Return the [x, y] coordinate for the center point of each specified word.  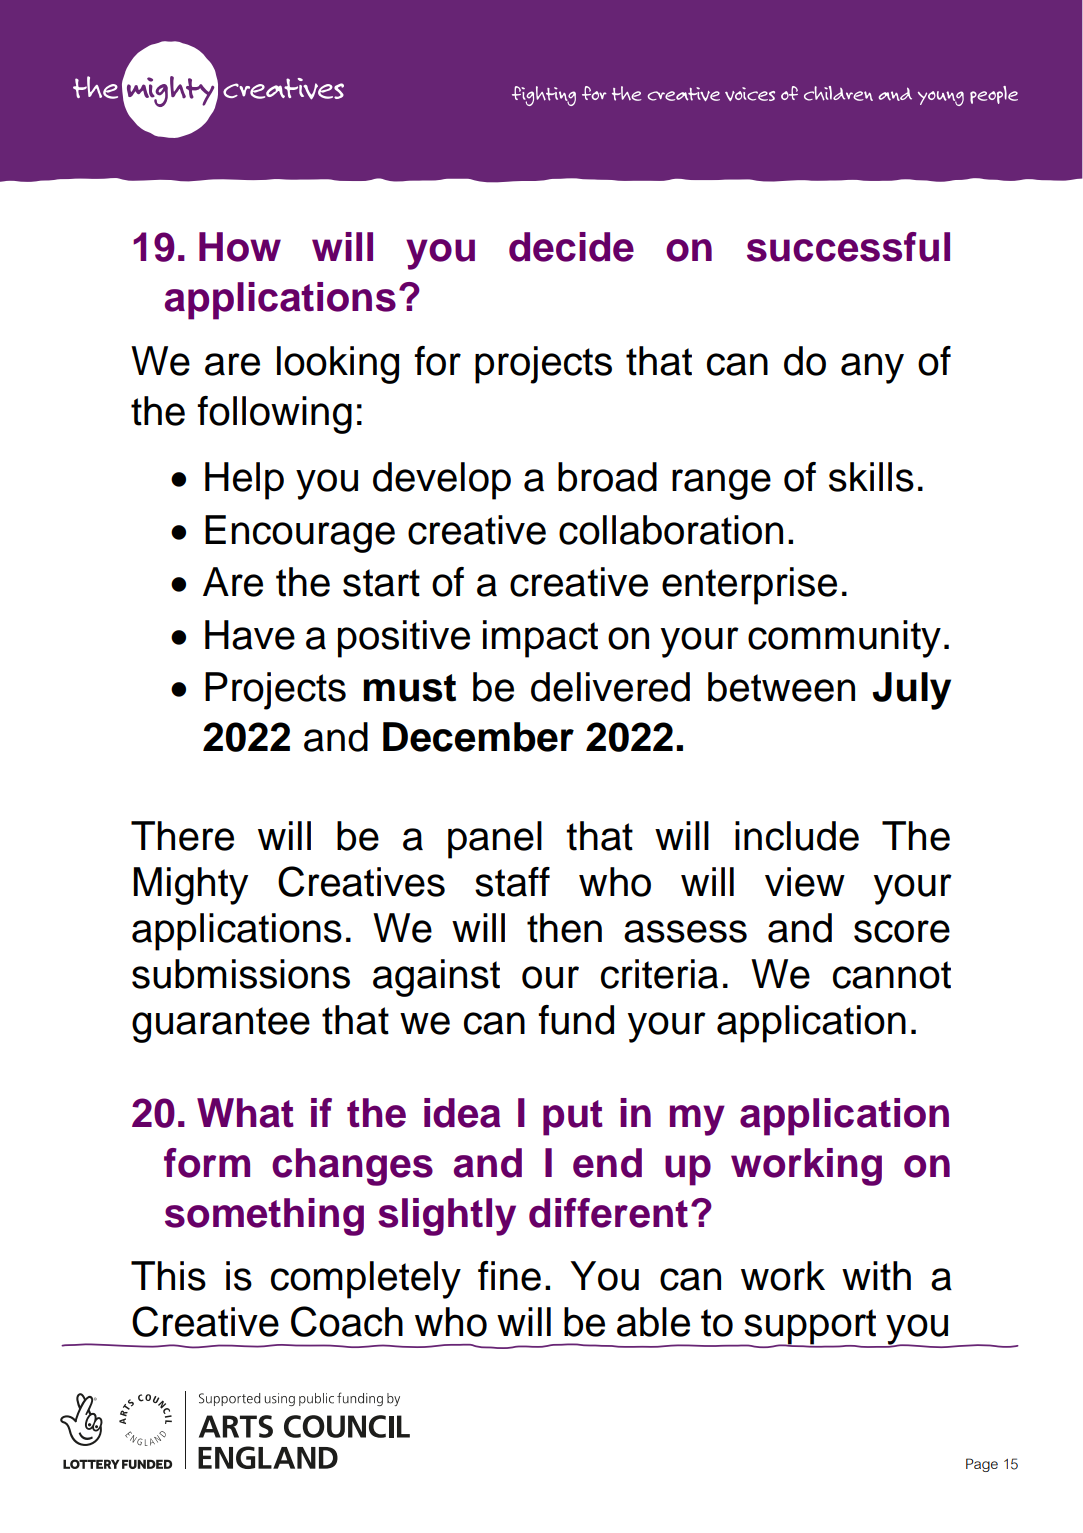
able [653, 1322]
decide [571, 247]
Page [982, 1465]
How [240, 247]
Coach [347, 1321]
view [805, 882]
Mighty [190, 886]
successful [848, 247]
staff [512, 882]
